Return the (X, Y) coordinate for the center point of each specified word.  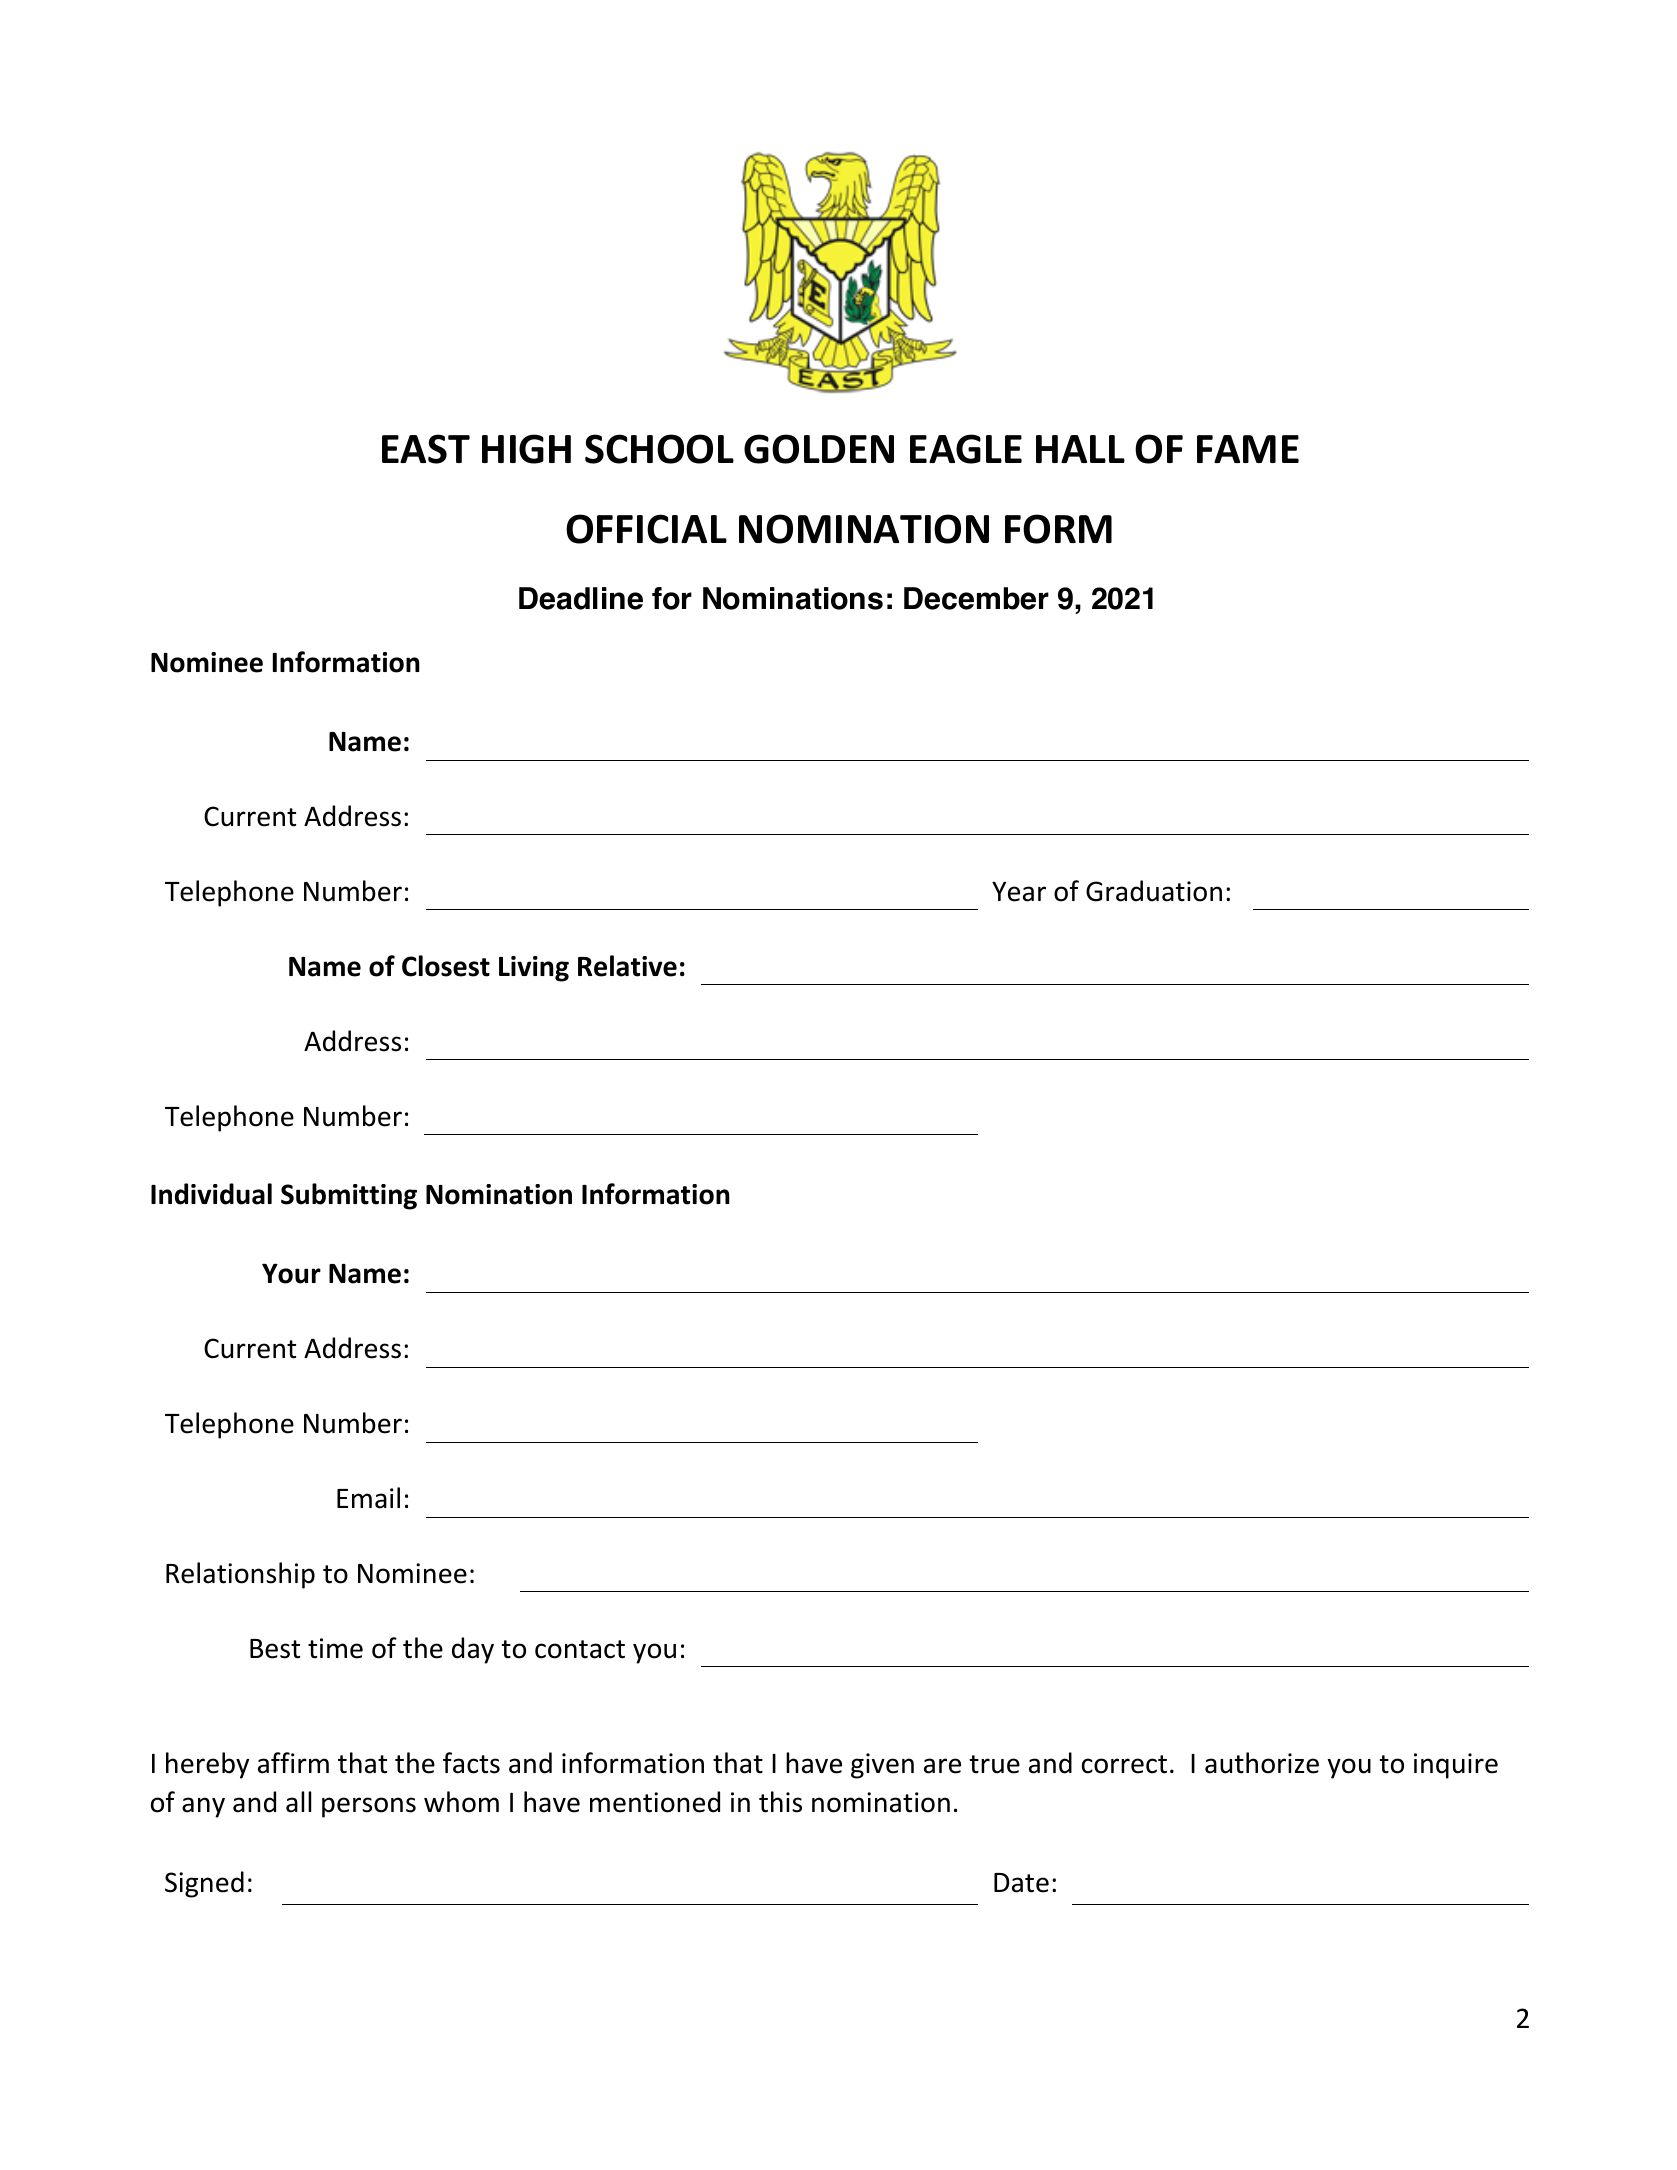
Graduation (1154, 891)
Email (368, 1498)
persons (369, 1807)
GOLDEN (819, 449)
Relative (627, 966)
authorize (1262, 1763)
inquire (1456, 1766)
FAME (1248, 449)
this (780, 1802)
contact (580, 1649)
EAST (426, 449)
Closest (446, 966)
